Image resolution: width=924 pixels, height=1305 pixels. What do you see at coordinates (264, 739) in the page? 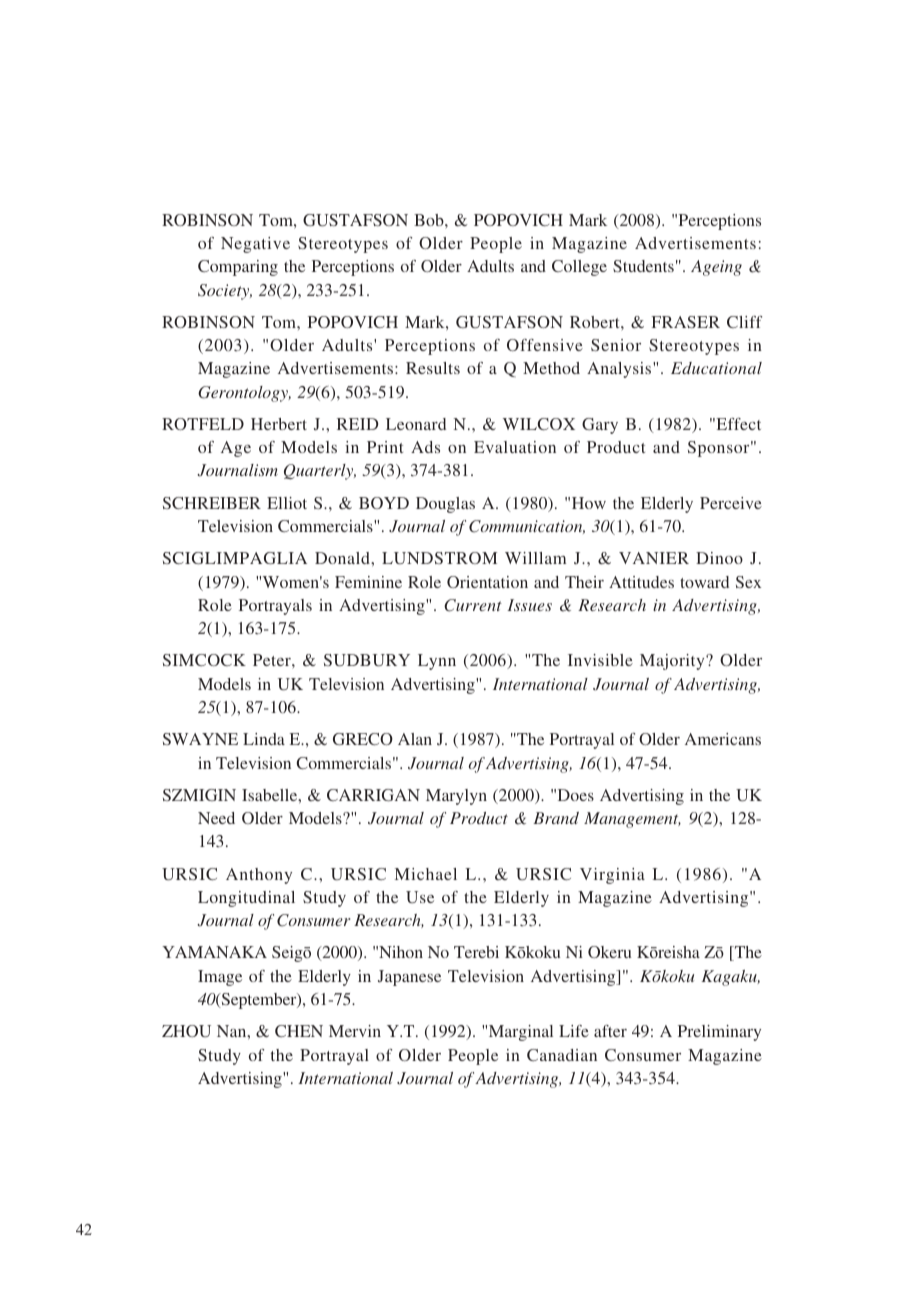
I see `Linda` at bounding box center [264, 739].
